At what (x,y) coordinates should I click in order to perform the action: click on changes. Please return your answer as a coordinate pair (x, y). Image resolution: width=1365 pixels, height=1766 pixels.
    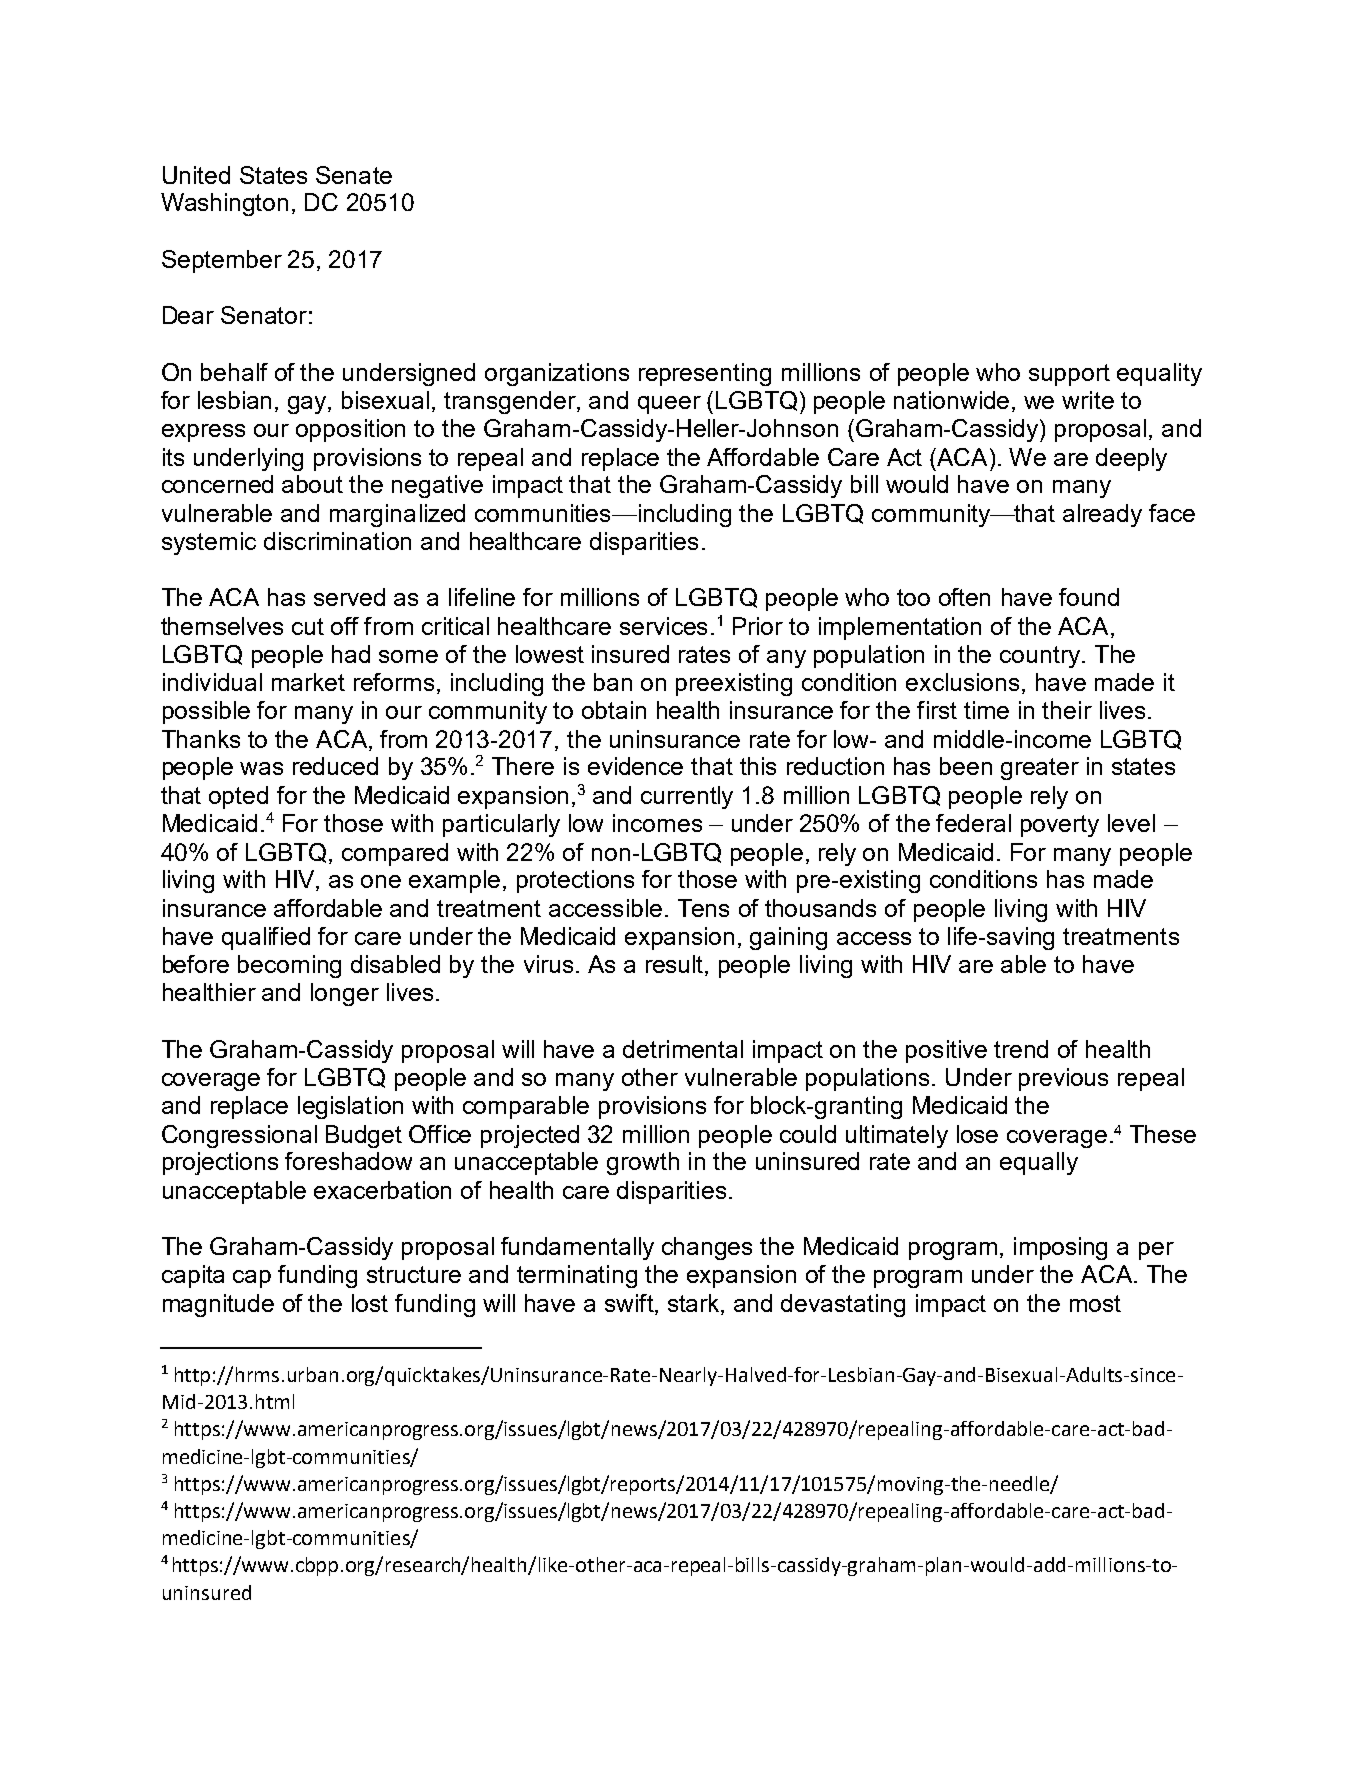
    Looking at the image, I should click on (707, 1248).
